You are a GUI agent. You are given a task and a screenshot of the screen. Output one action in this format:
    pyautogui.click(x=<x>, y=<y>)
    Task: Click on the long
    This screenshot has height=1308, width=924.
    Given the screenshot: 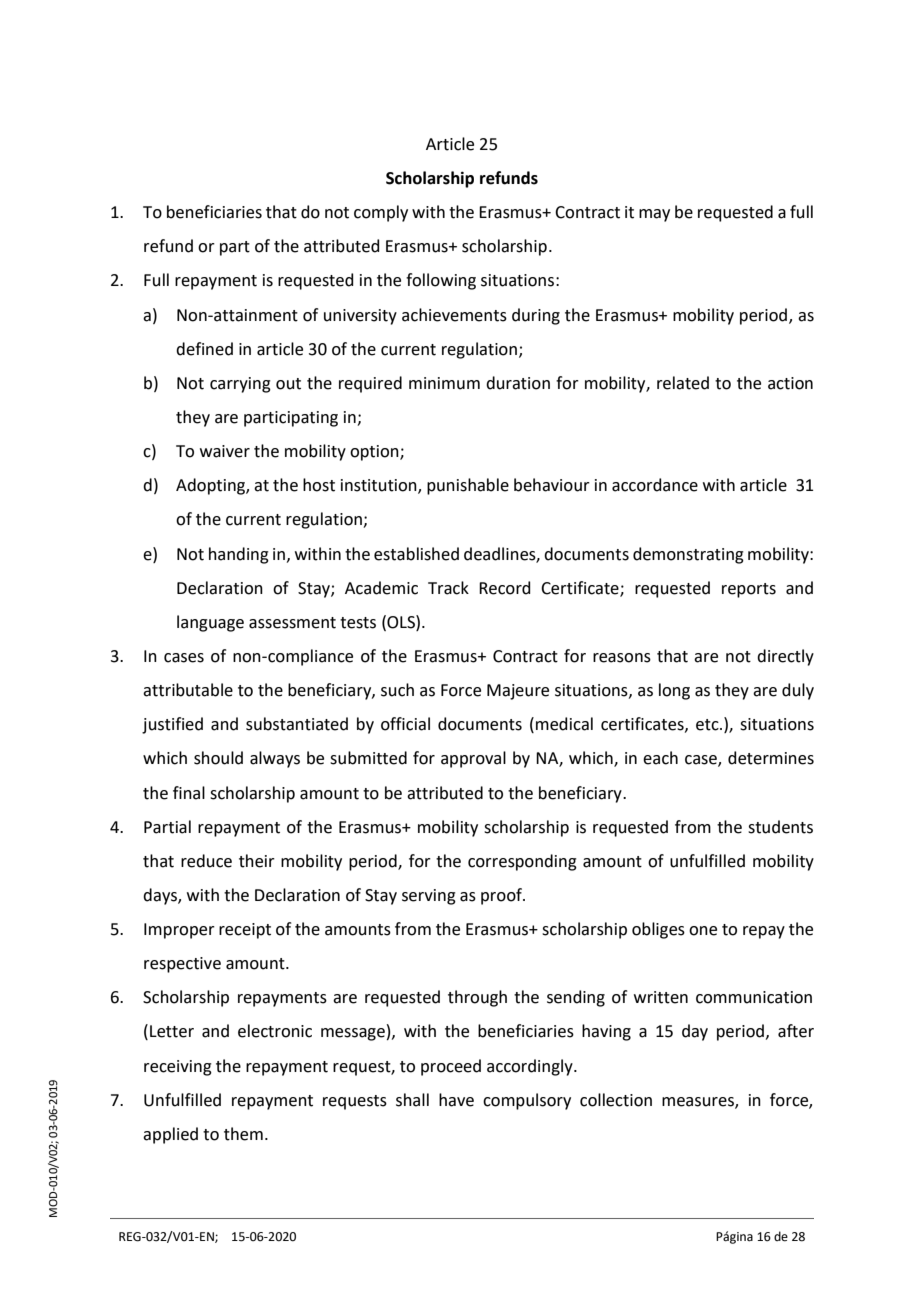 What is the action you would take?
    pyautogui.click(x=674, y=691)
